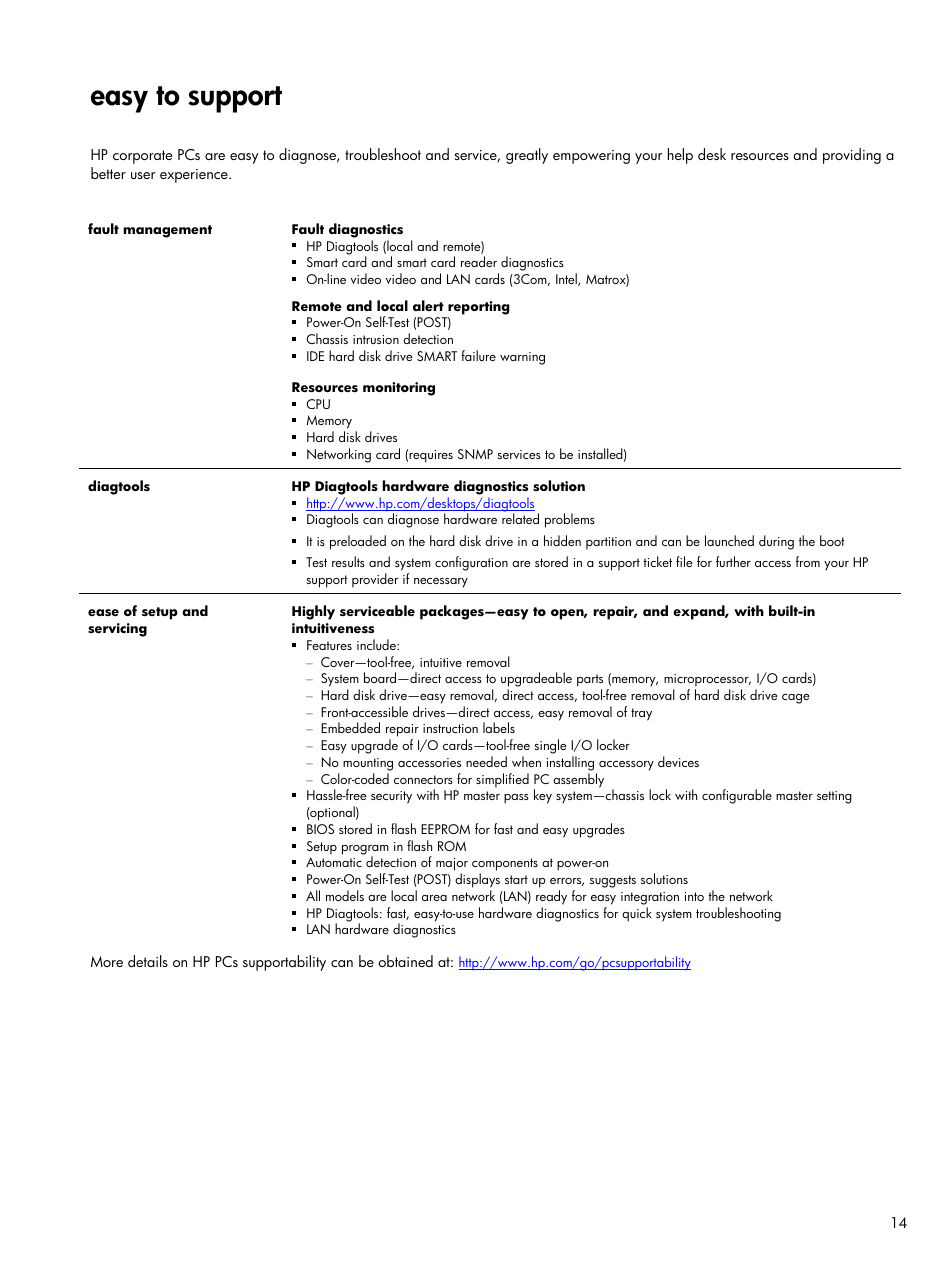  I want to click on SNMP, so click(475, 454).
